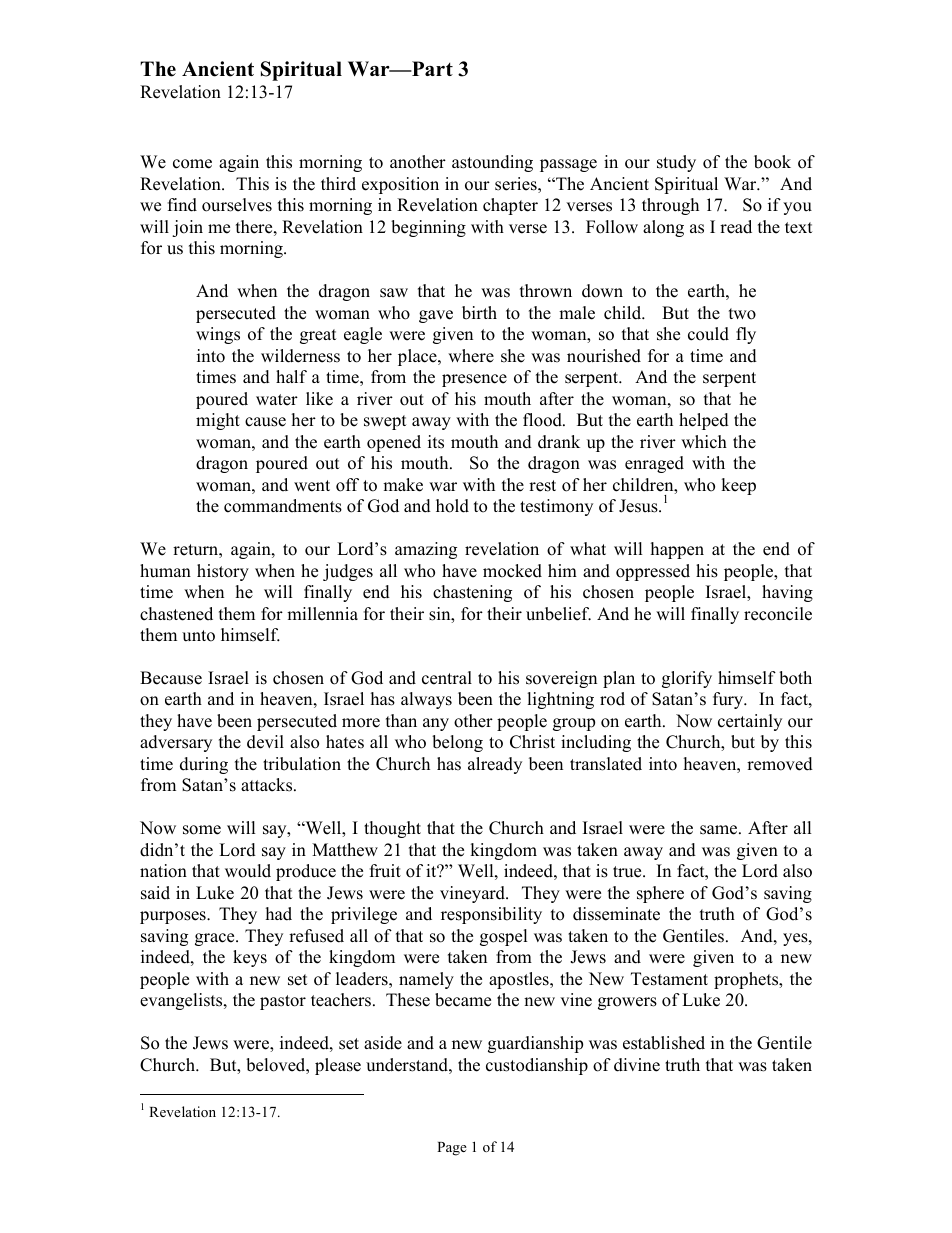 The width and height of the page is (952, 1233). I want to click on chapter, so click(510, 206).
